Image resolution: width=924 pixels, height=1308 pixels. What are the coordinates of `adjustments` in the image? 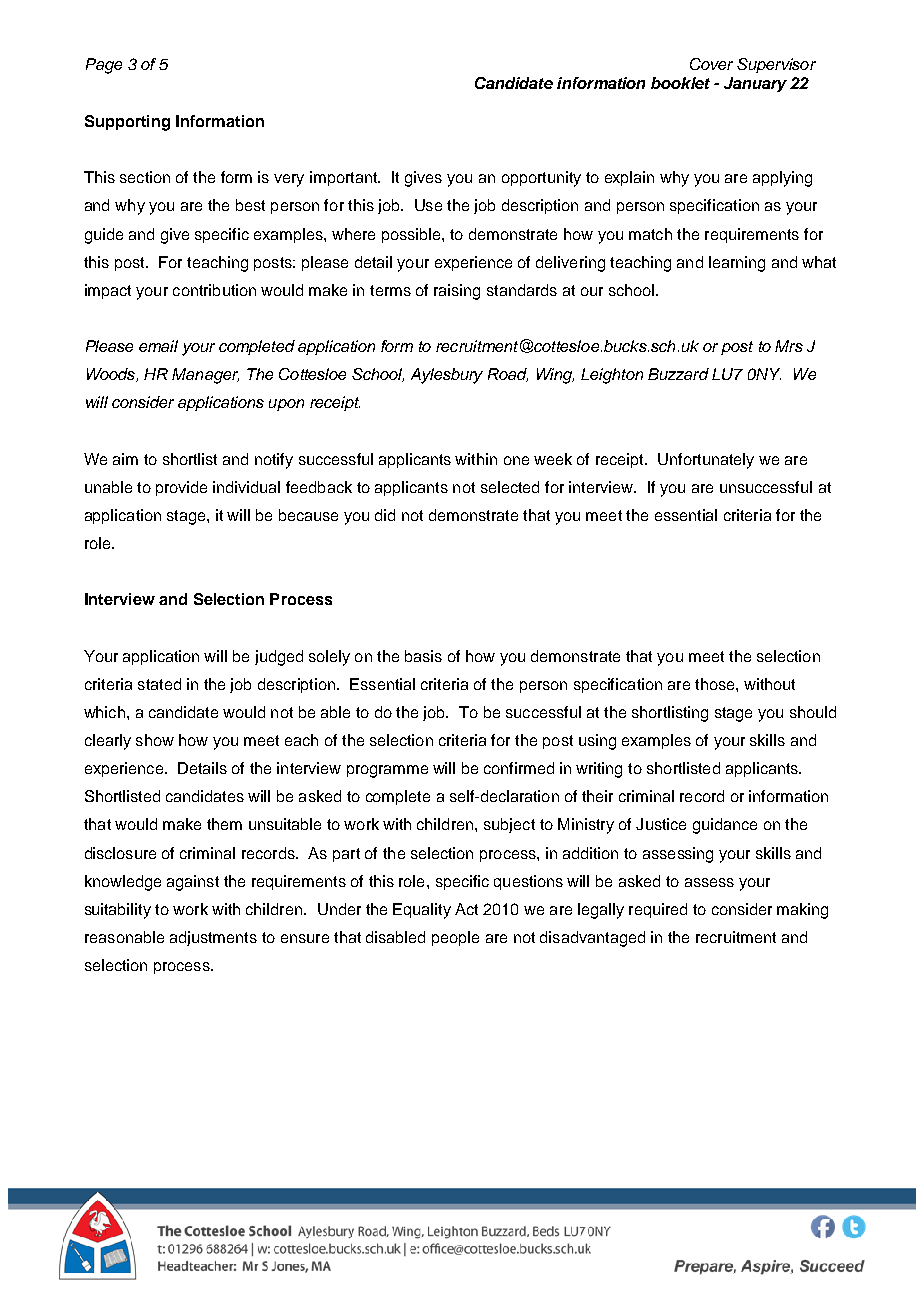 It's located at (213, 938).
